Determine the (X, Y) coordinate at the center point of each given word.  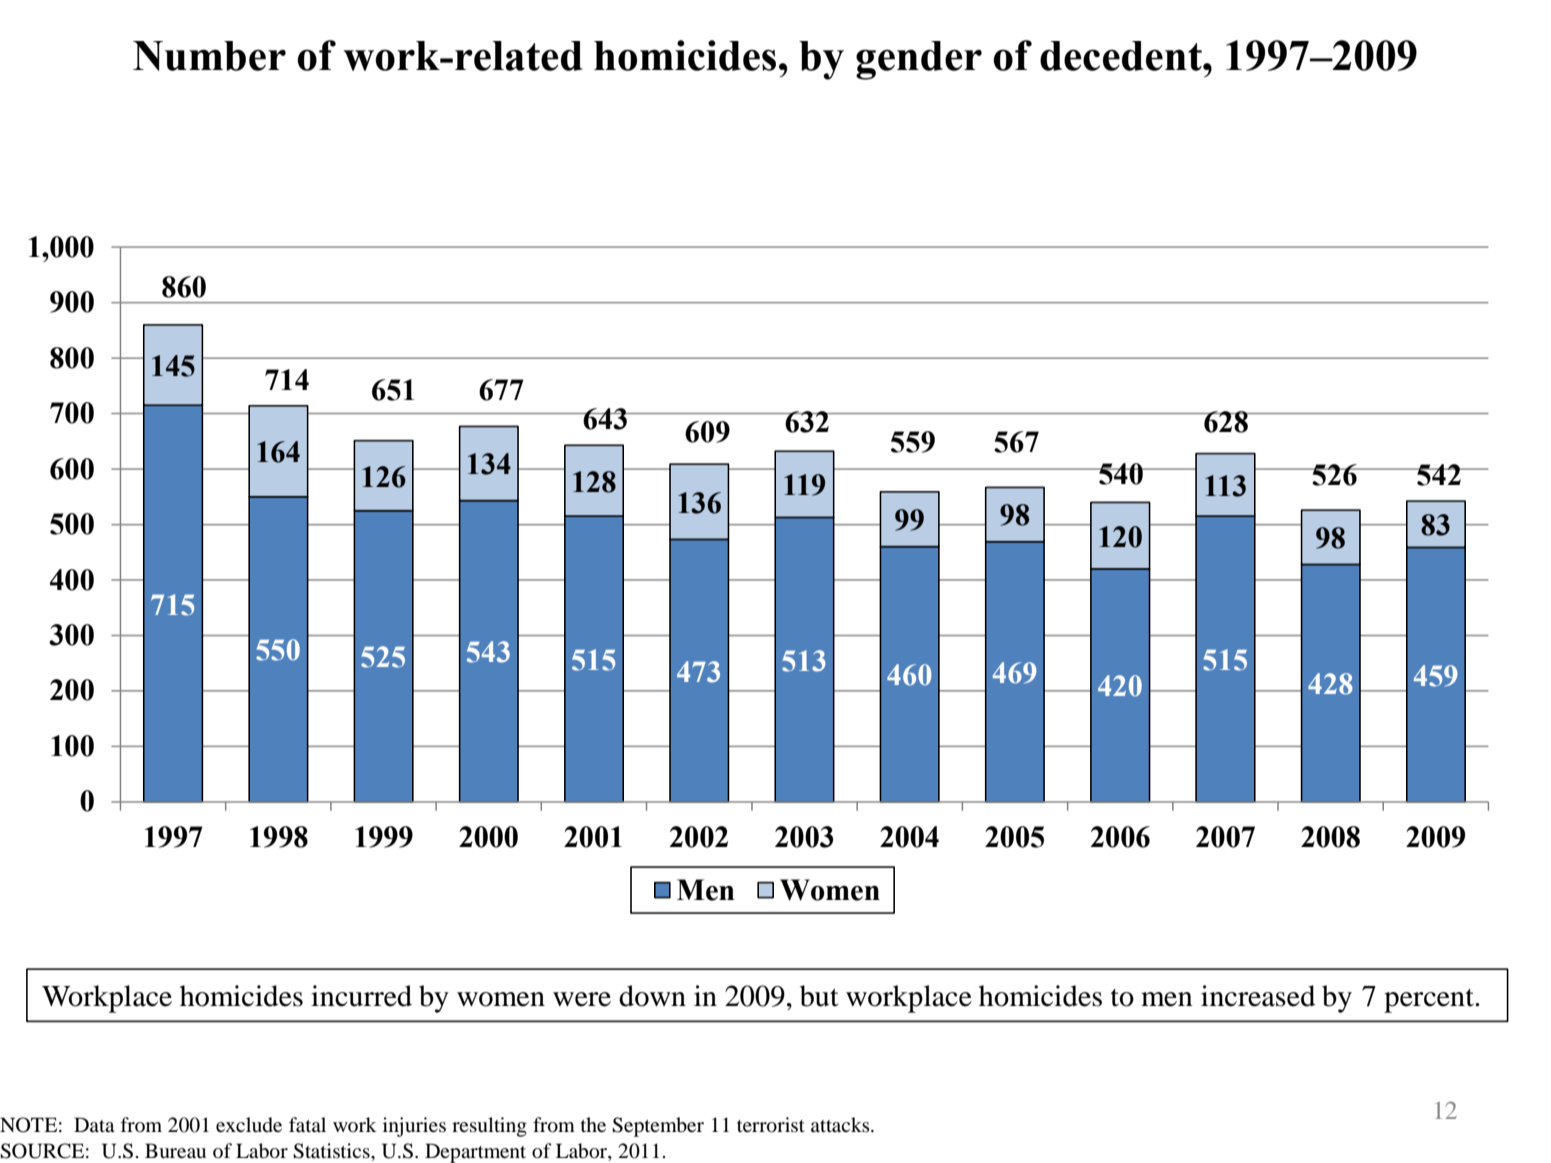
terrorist (771, 1125)
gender (919, 60)
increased (1258, 996)
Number (209, 56)
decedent (1122, 56)
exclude (249, 1125)
